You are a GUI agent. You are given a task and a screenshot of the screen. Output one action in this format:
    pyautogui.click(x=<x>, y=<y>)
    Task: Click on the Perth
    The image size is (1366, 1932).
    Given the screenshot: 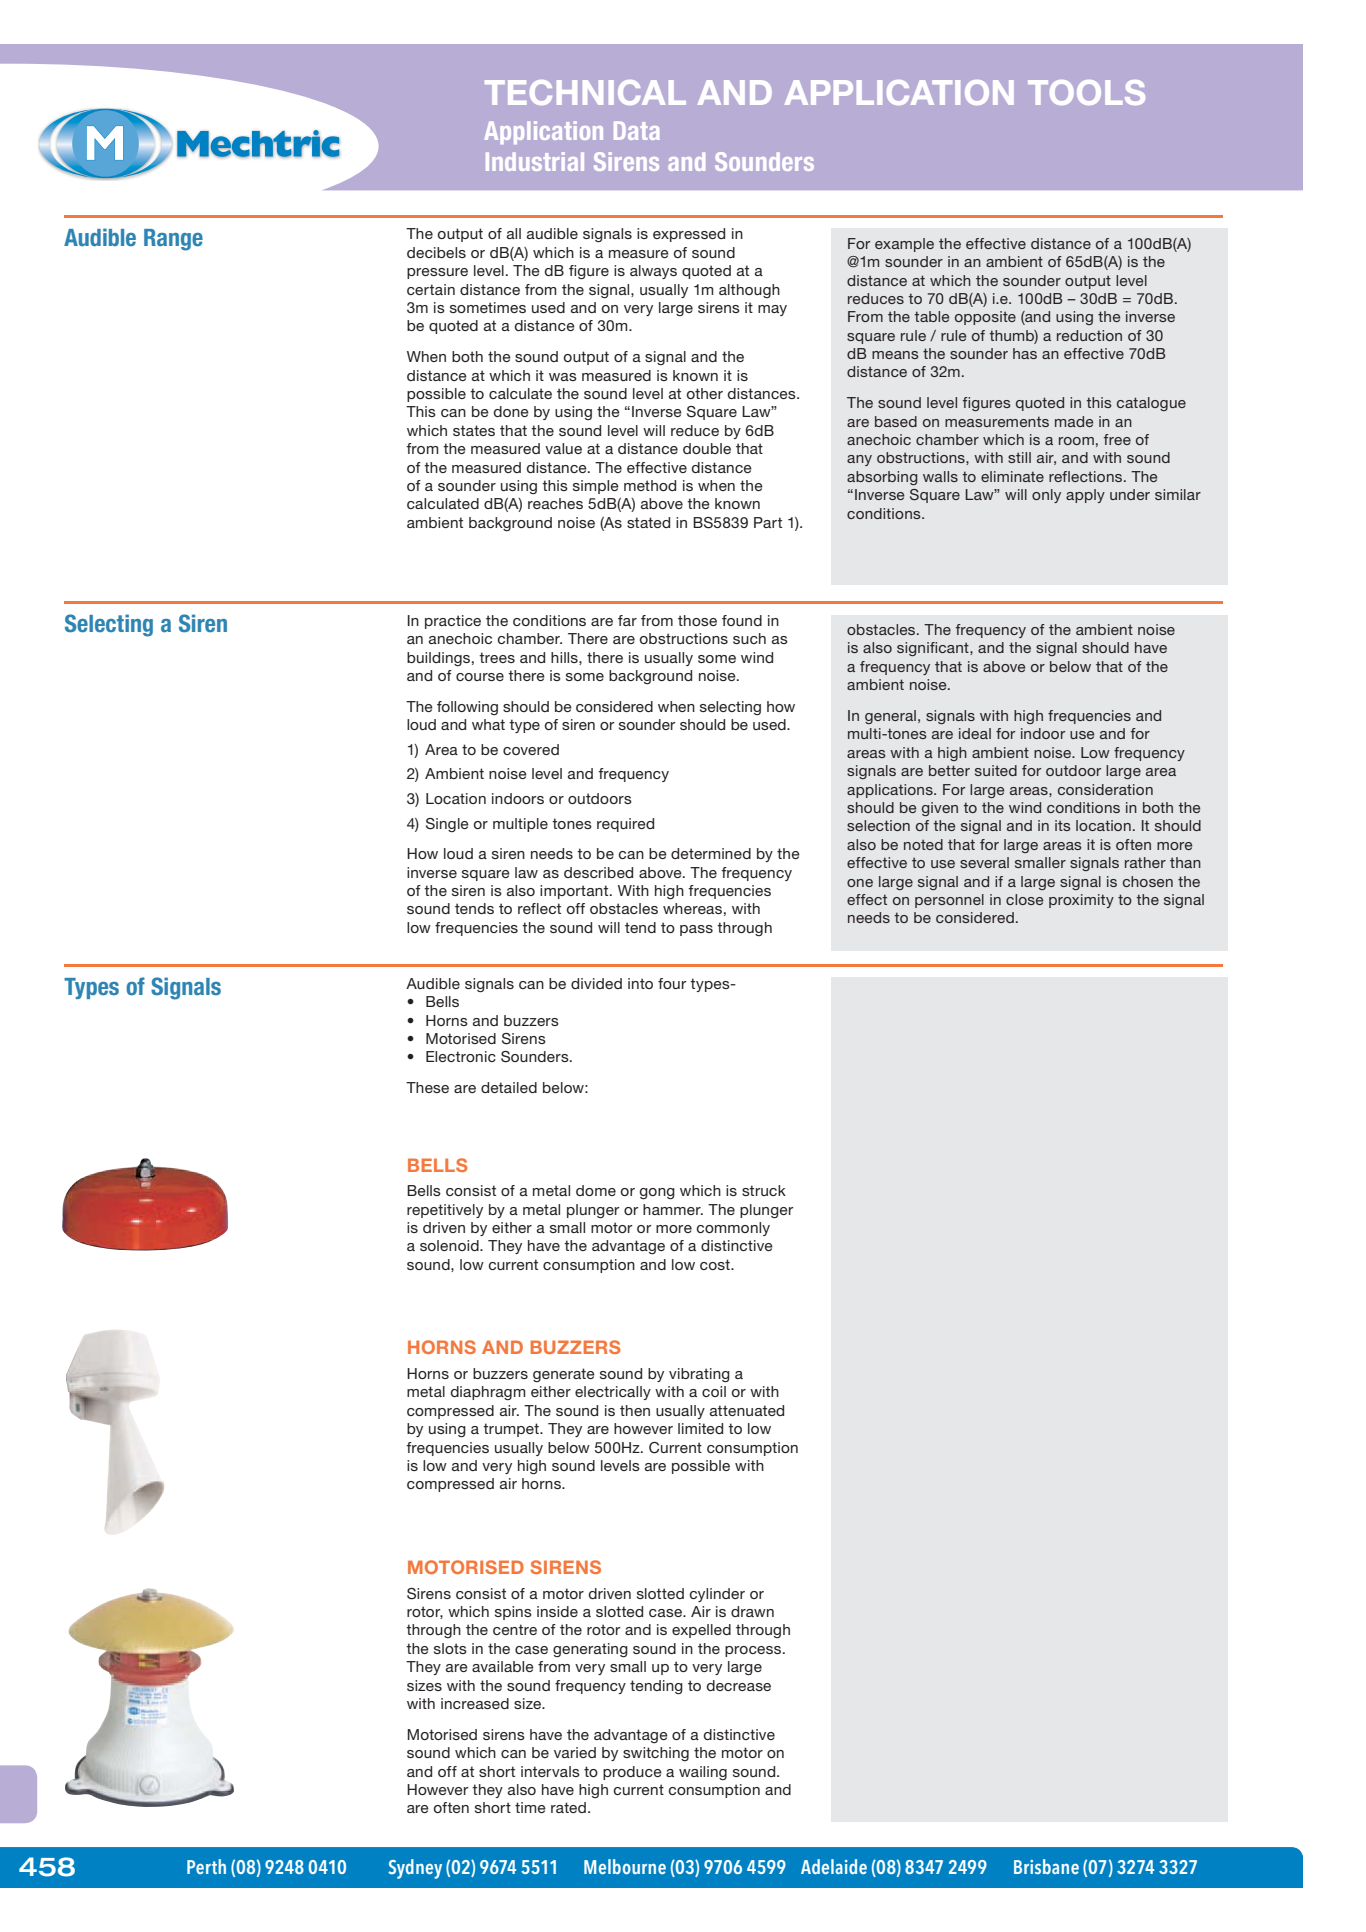 What is the action you would take?
    pyautogui.click(x=206, y=1866)
